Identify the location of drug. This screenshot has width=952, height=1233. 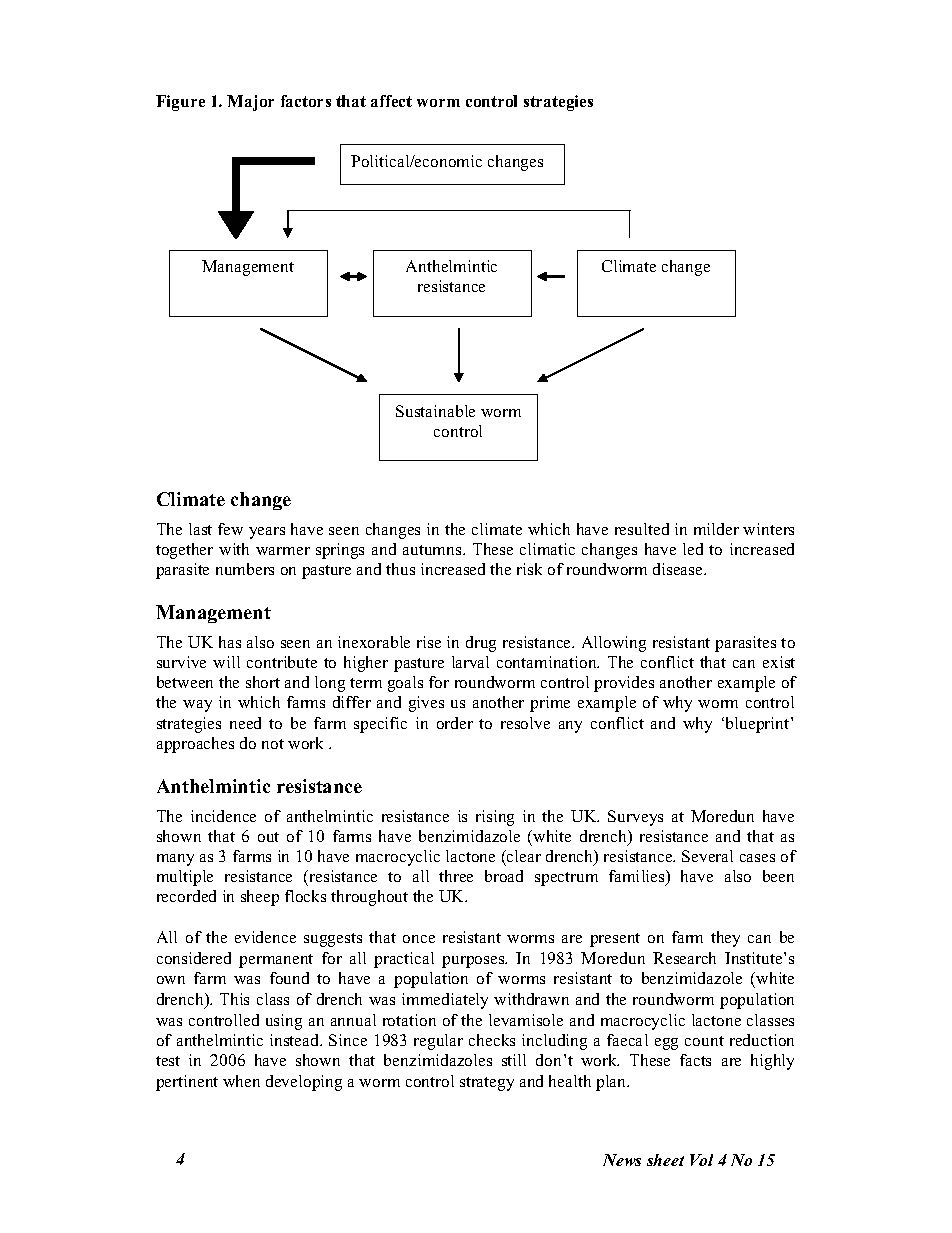
(481, 644).
